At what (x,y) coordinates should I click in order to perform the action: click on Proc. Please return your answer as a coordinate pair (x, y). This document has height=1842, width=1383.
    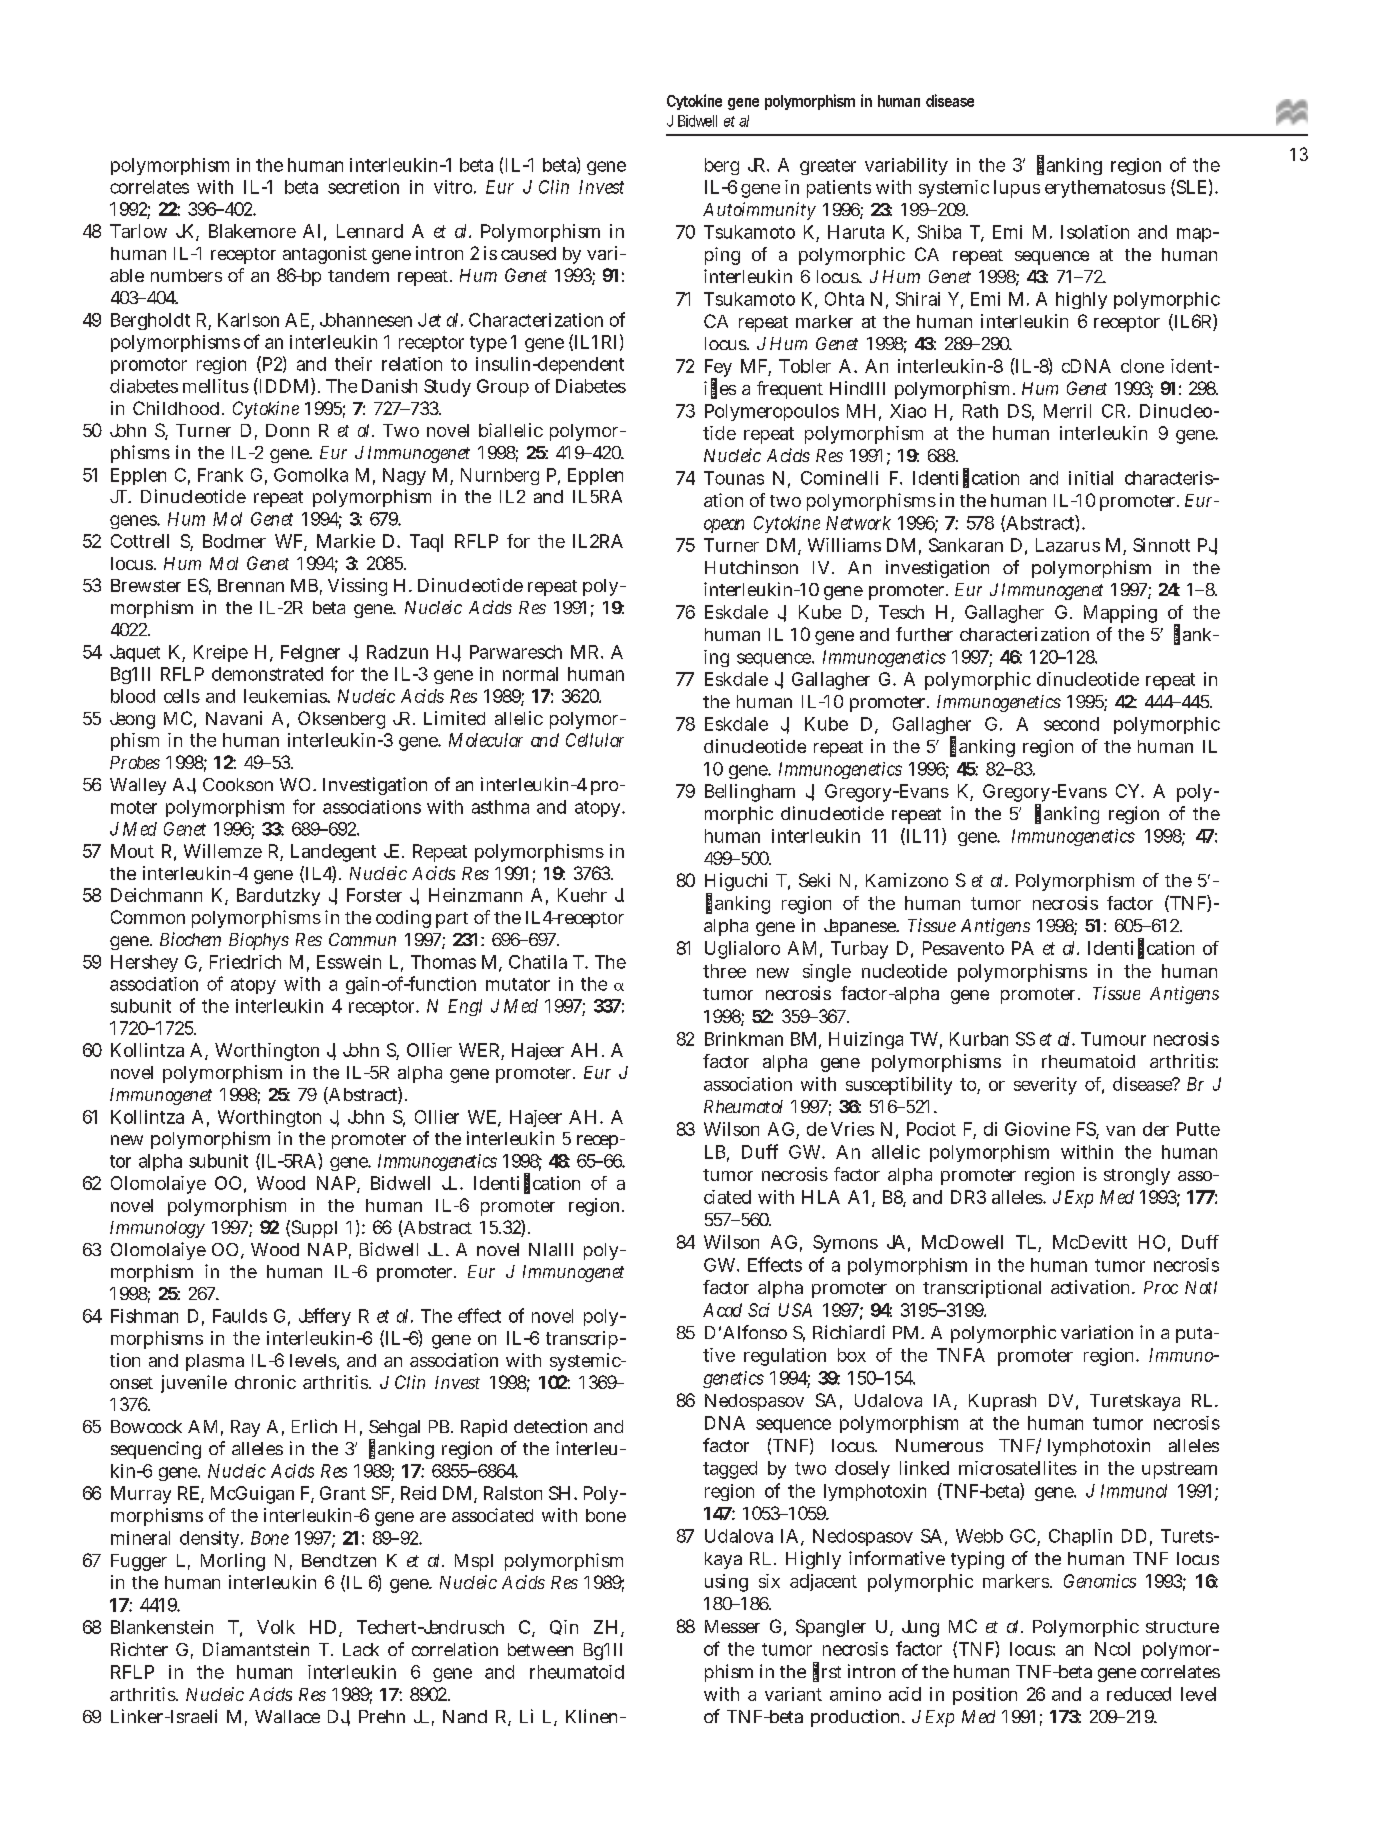
    Looking at the image, I should click on (1161, 1287).
